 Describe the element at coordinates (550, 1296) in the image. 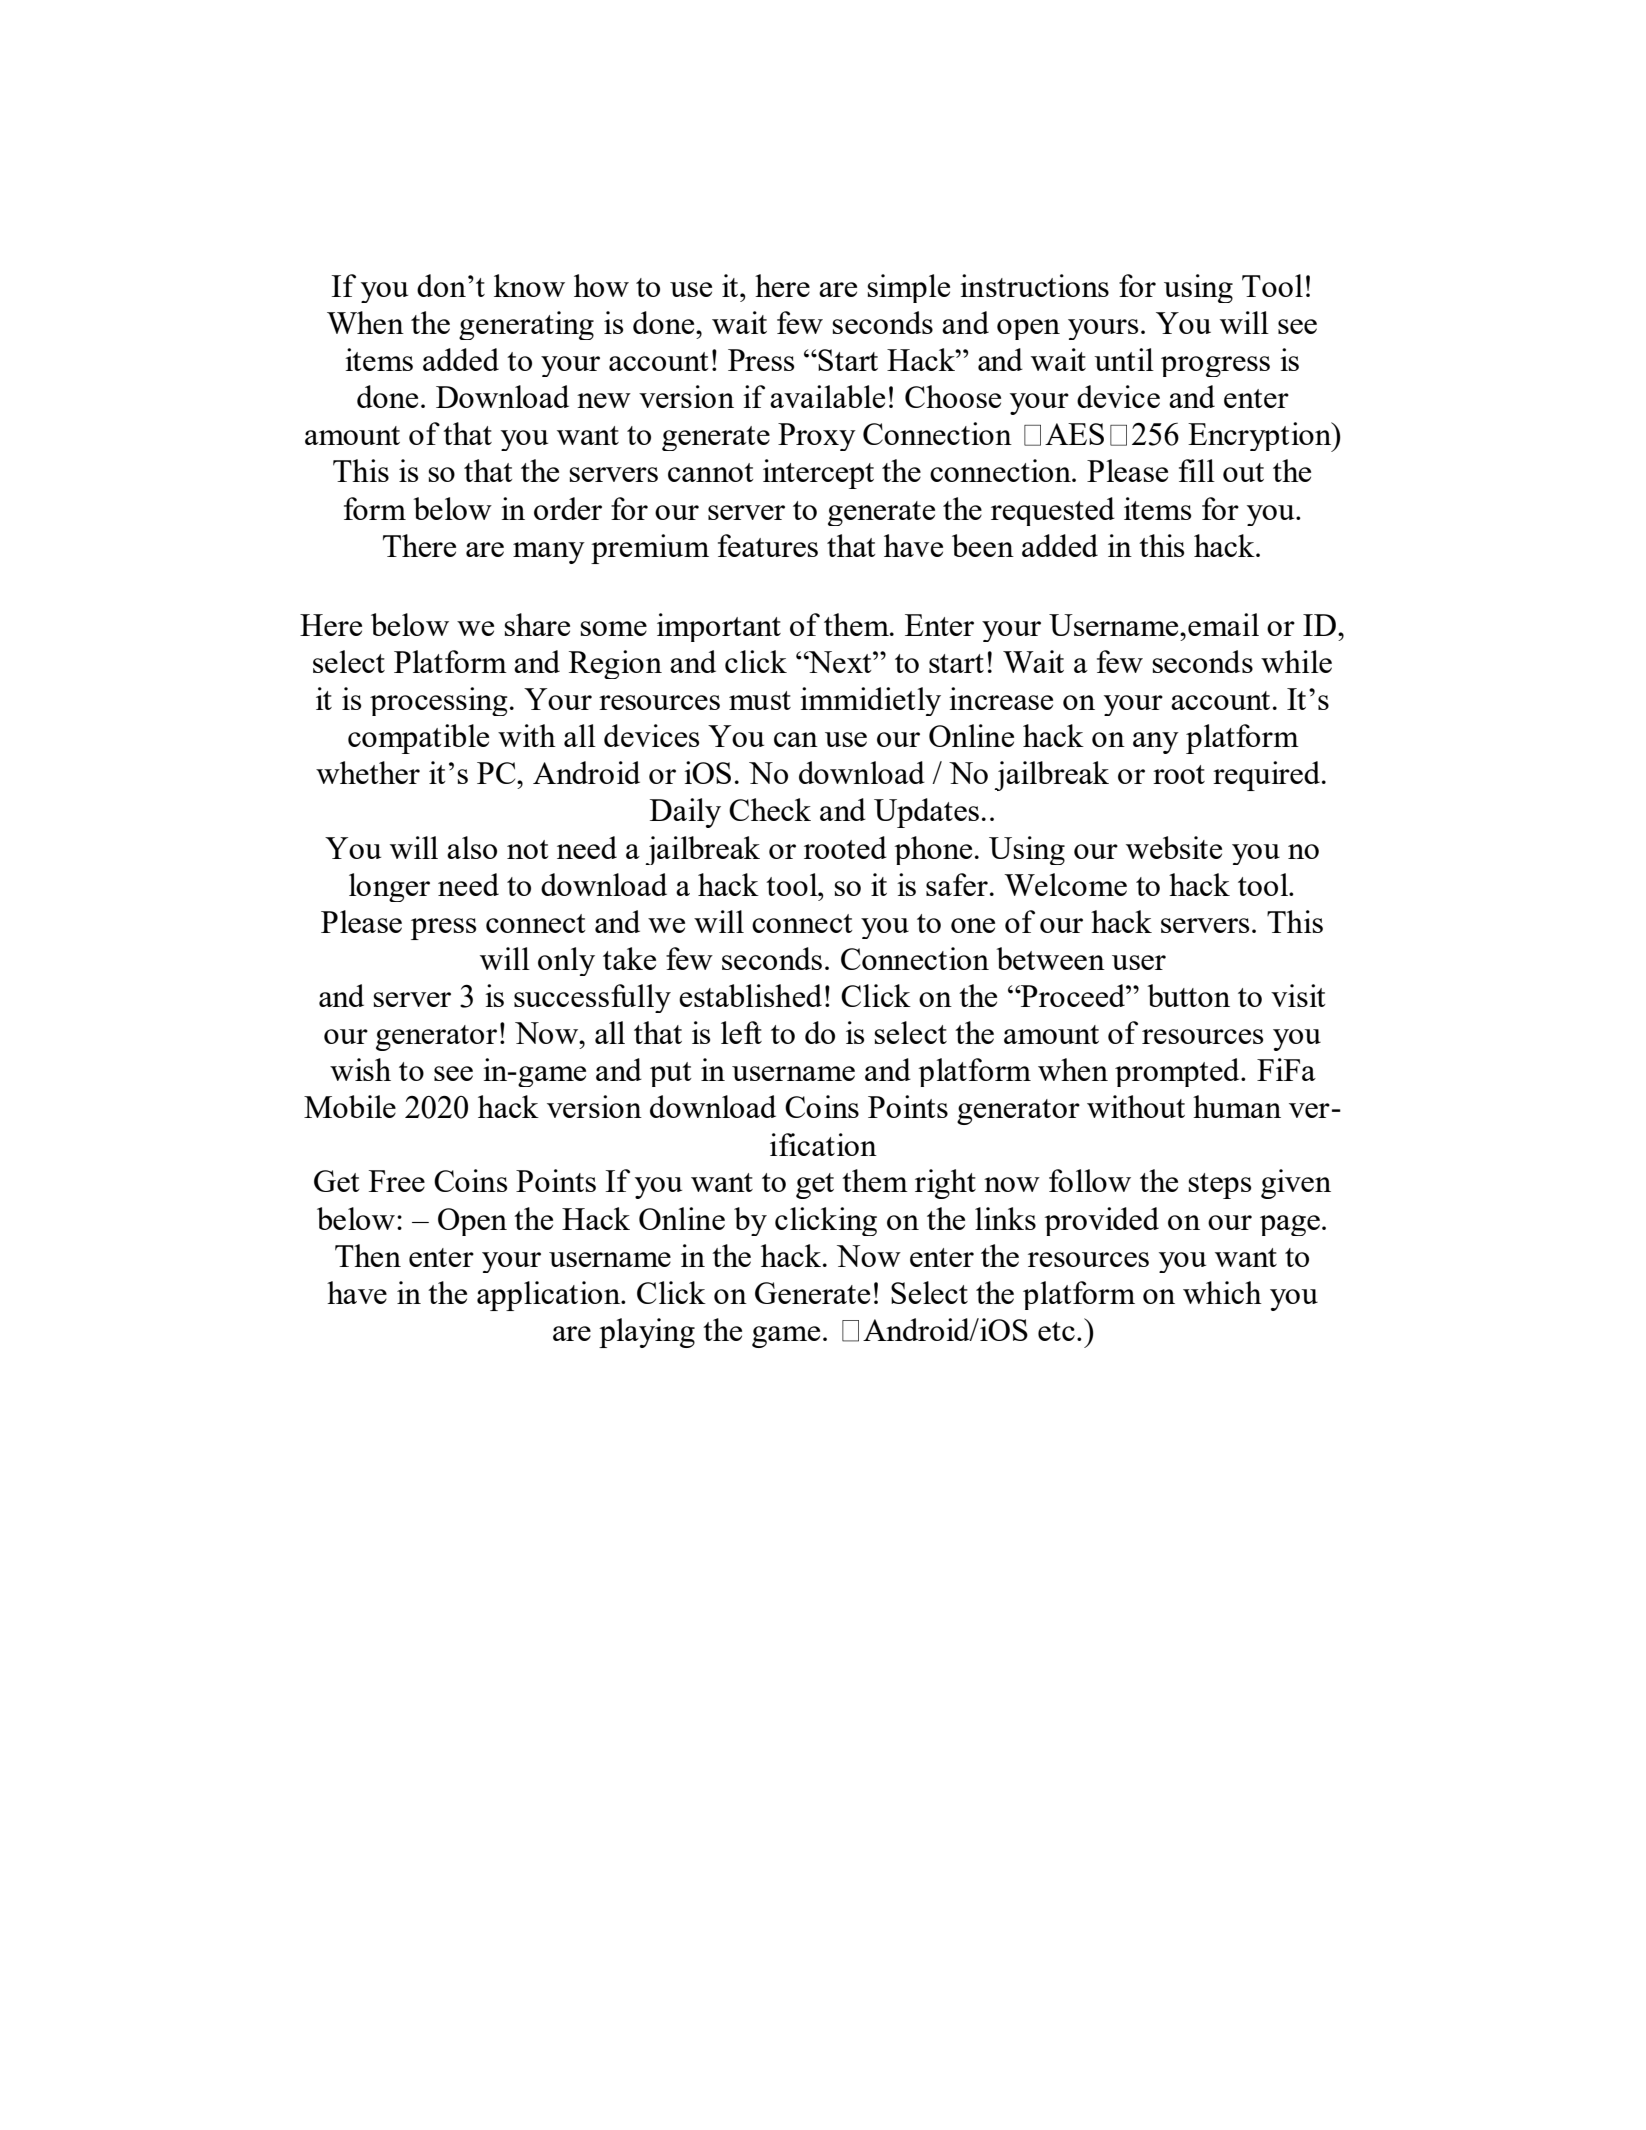

I see `application` at that location.
